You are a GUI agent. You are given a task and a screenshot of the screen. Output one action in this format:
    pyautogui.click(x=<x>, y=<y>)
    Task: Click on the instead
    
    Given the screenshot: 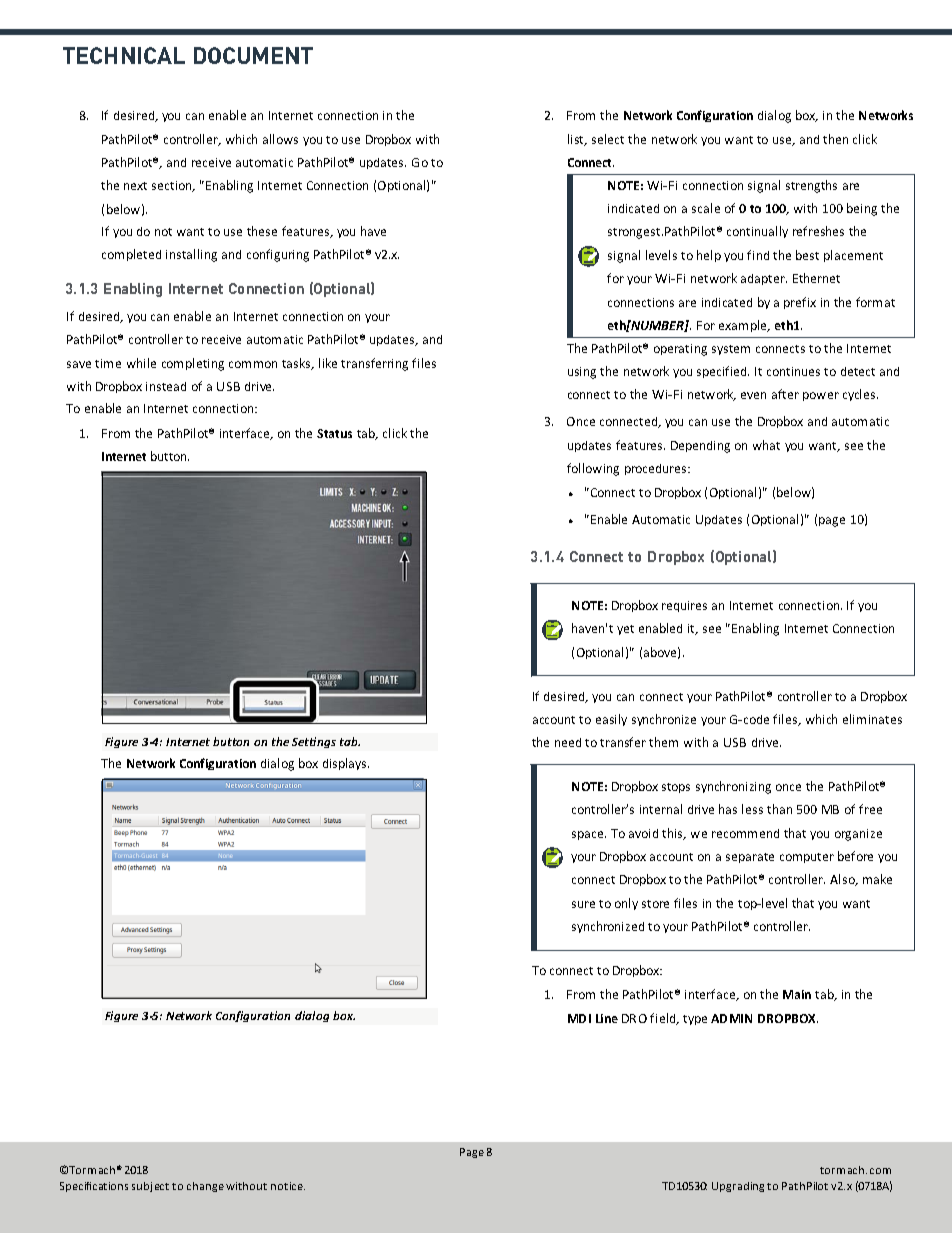 What is the action you would take?
    pyautogui.click(x=166, y=386)
